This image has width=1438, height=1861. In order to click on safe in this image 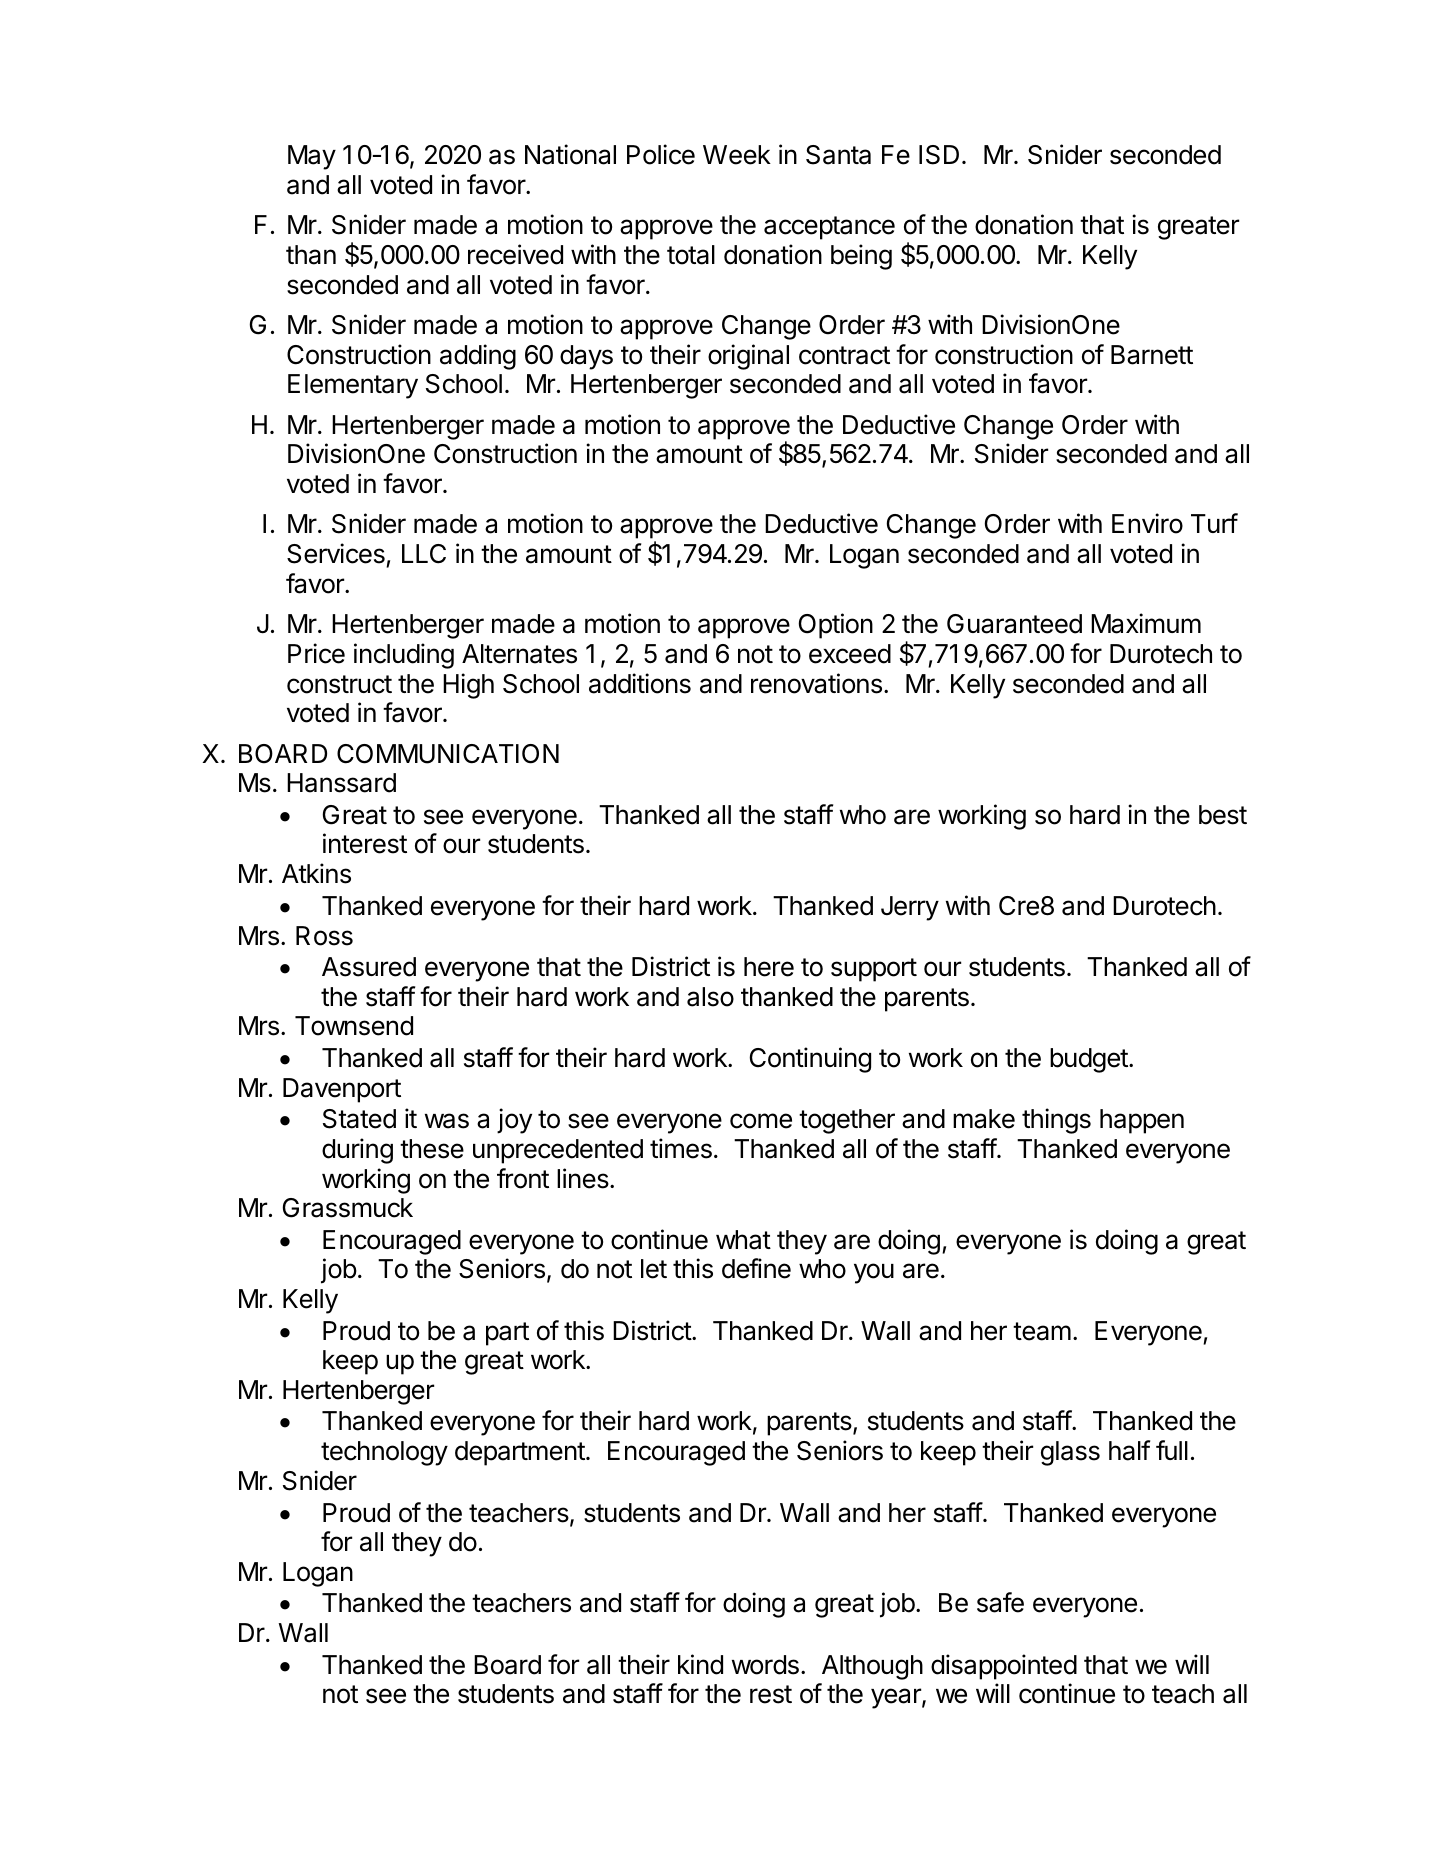, I will do `click(1000, 1602)`.
